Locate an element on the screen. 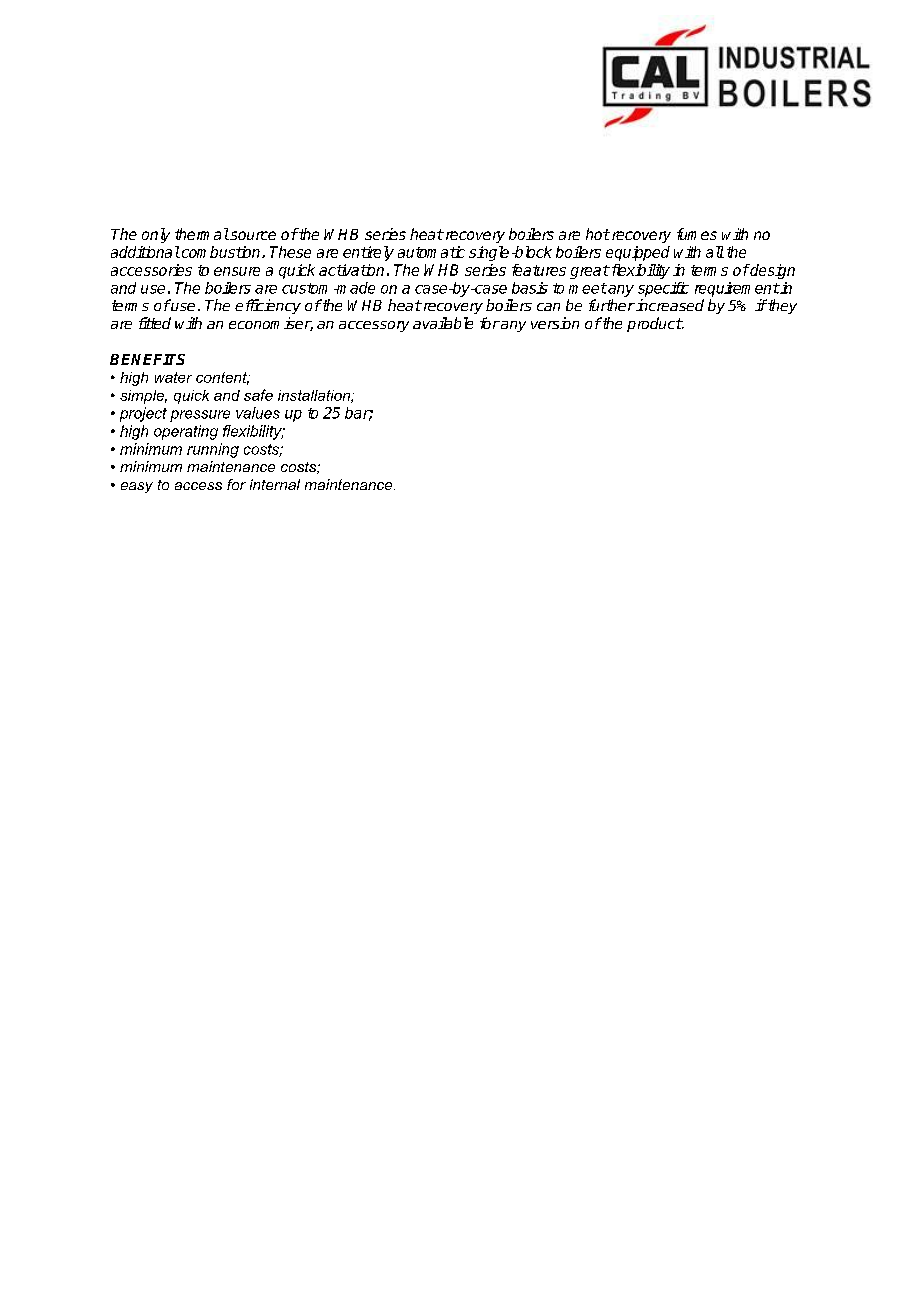  ensure is located at coordinates (237, 271).
